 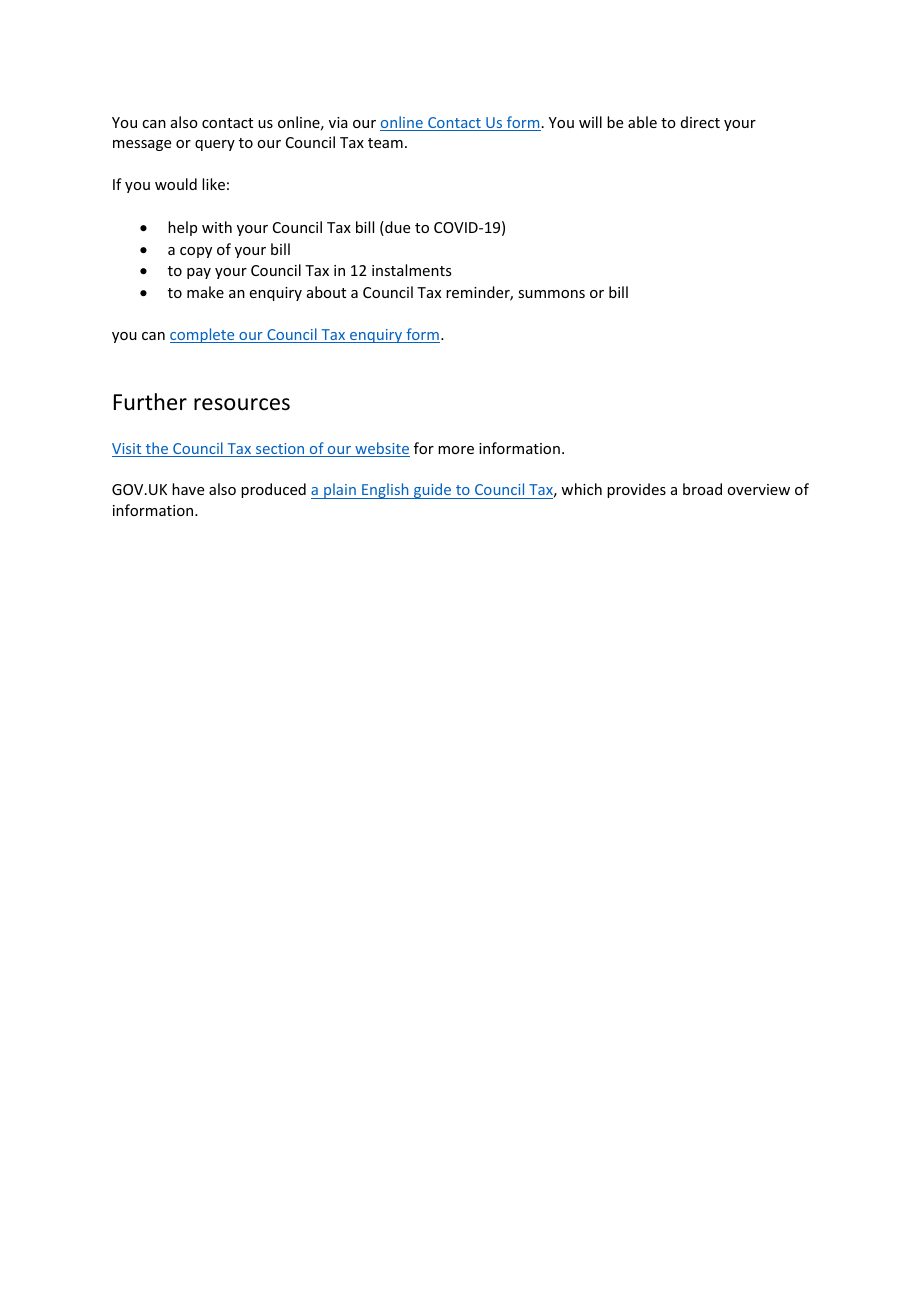 I want to click on complete, so click(x=203, y=335).
